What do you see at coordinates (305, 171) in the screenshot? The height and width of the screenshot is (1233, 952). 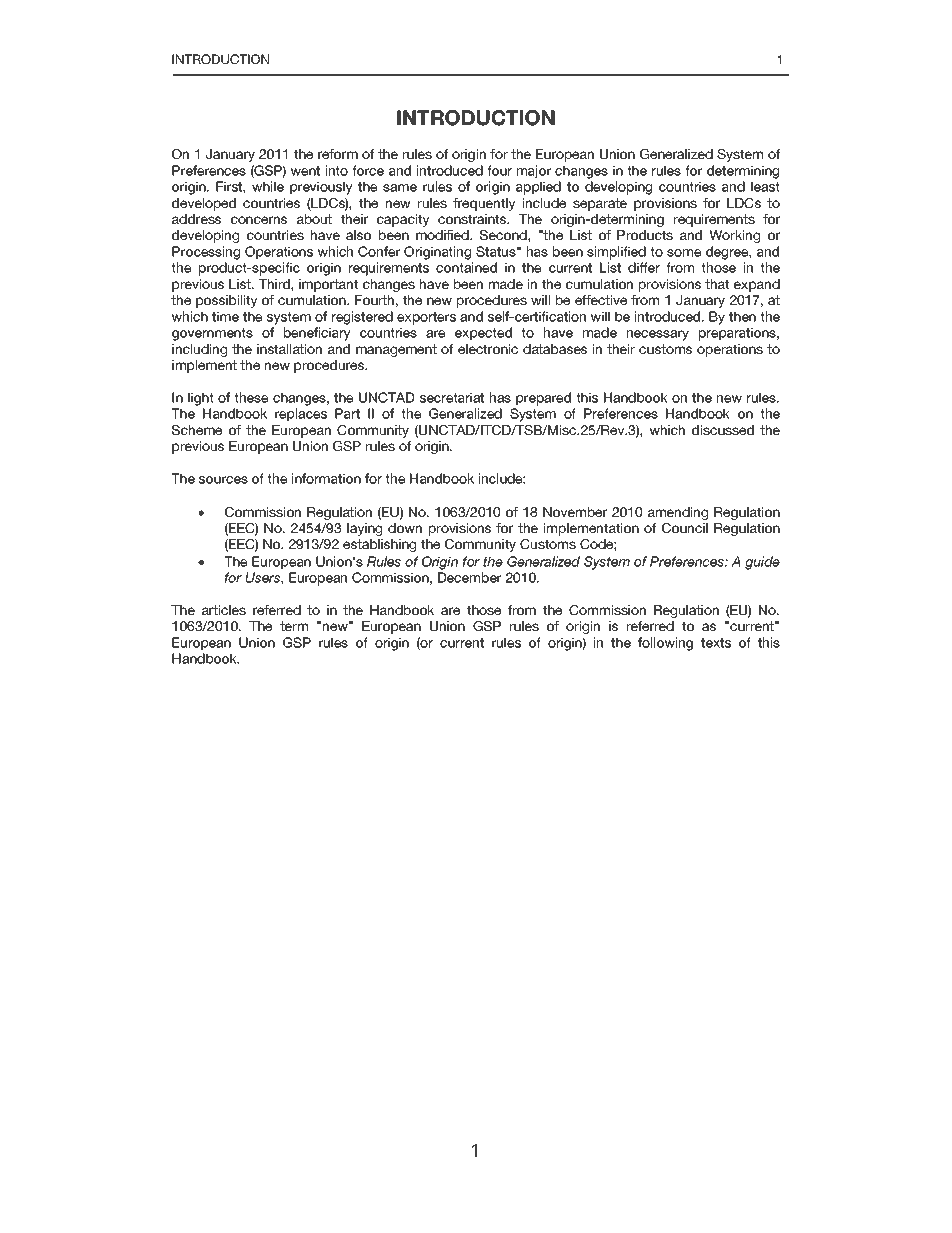 I see `went` at bounding box center [305, 171].
